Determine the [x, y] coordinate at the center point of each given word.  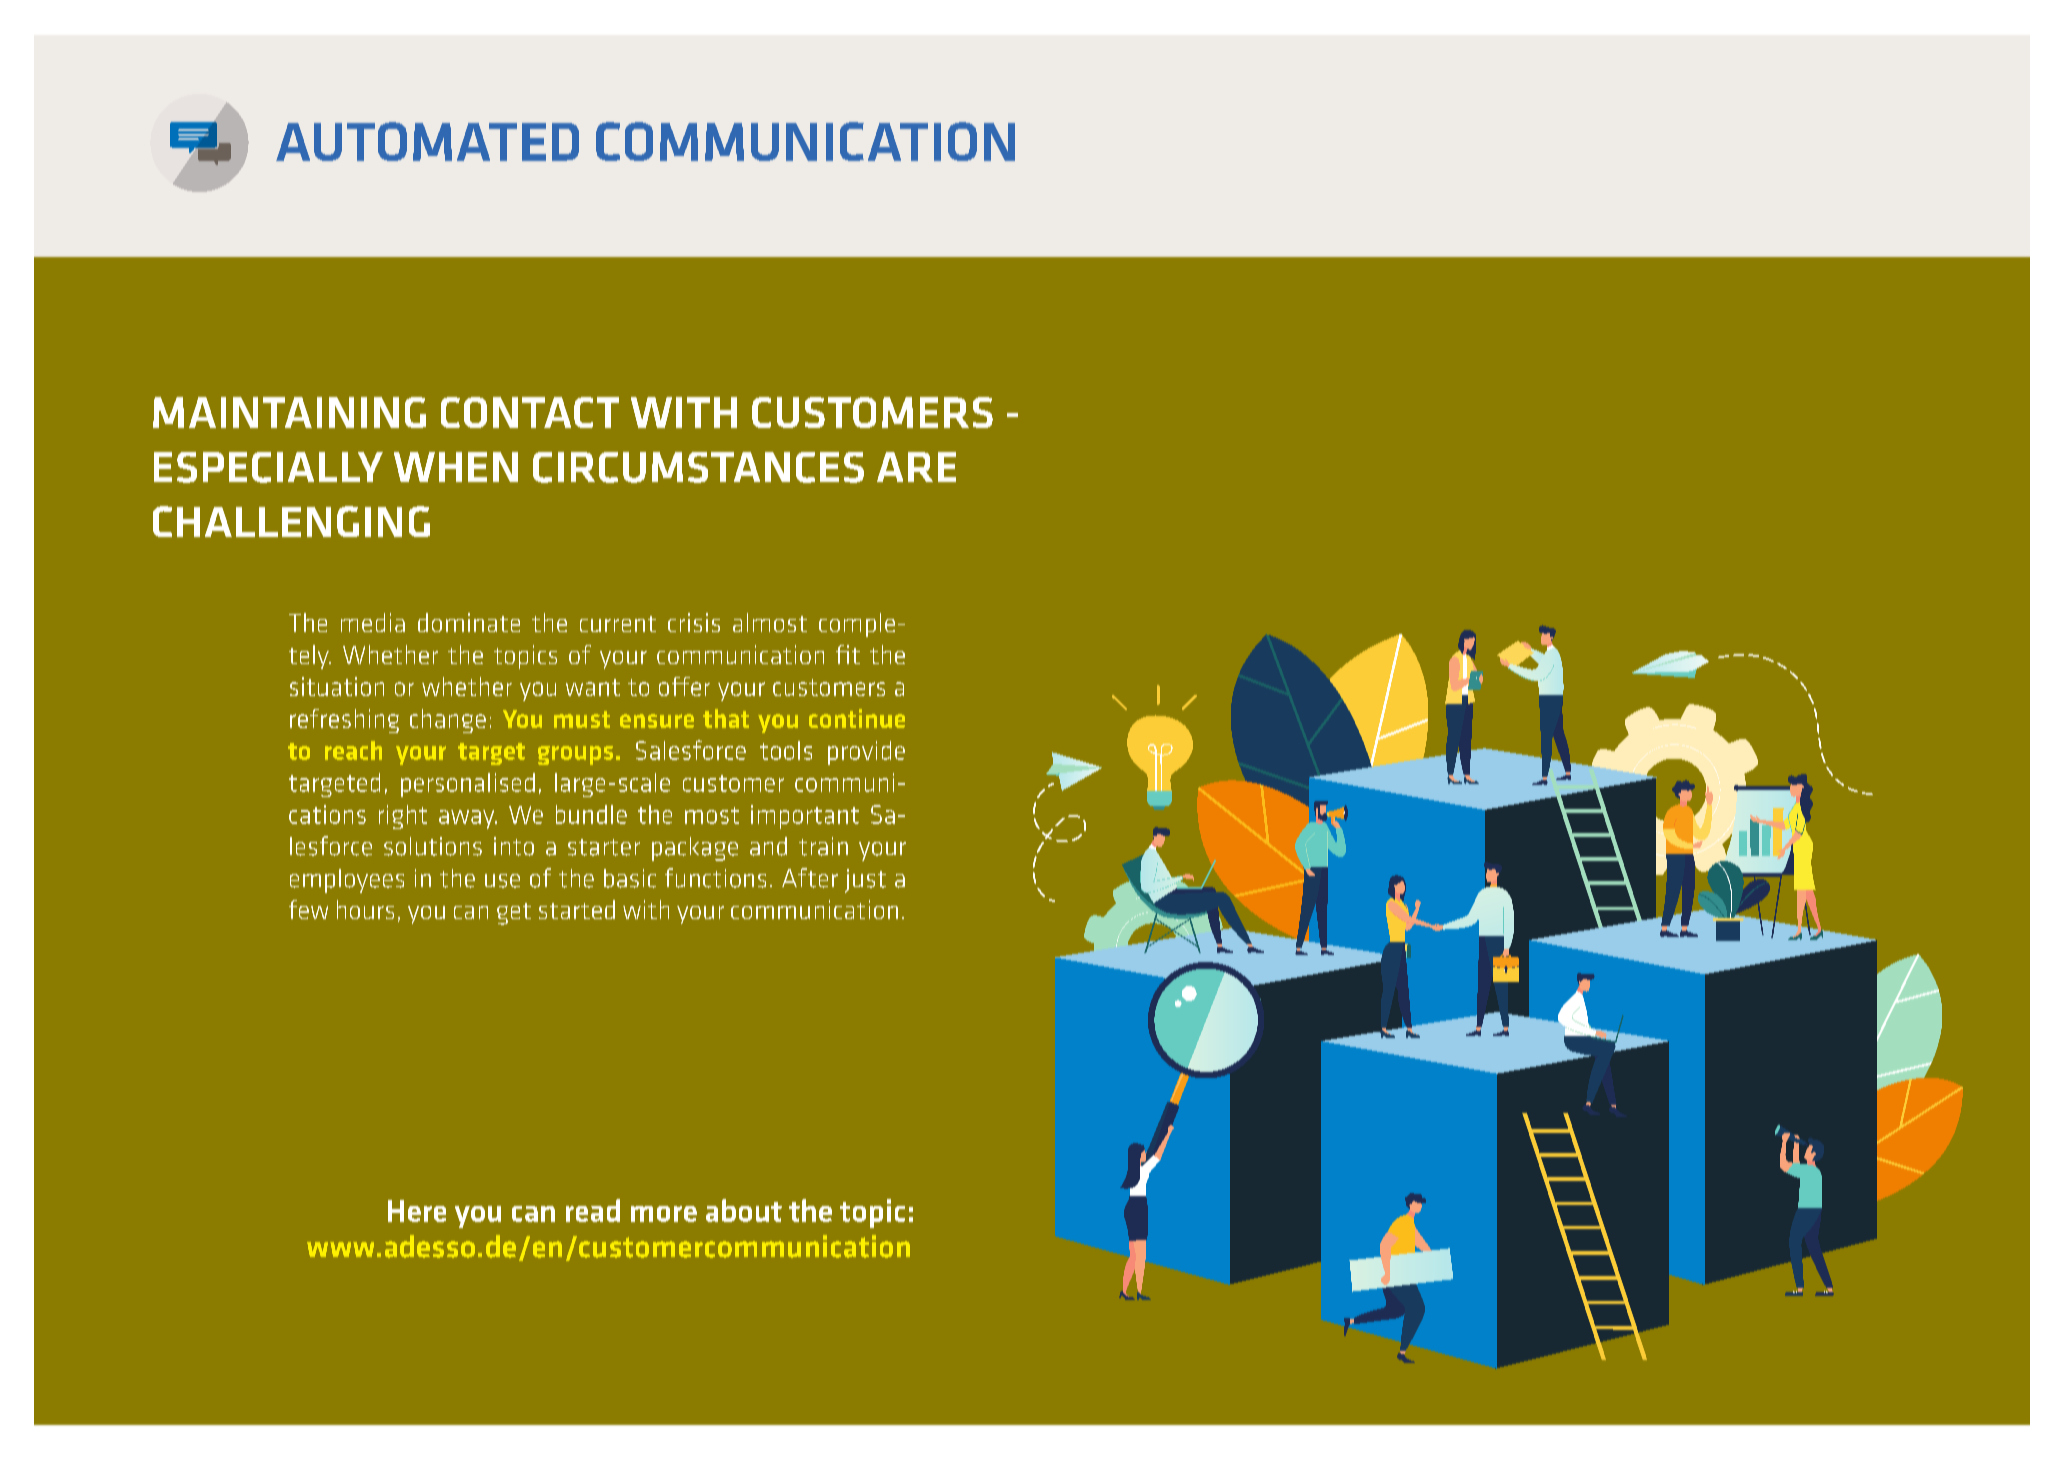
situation [337, 686]
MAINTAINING [289, 412]
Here [417, 1211]
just [865, 881]
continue [857, 718]
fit [848, 654]
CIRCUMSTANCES [698, 467]
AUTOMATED [427, 141]
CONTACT [530, 412]
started [577, 909]
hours [365, 909]
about [744, 1210]
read [593, 1210]
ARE [916, 467]
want [593, 687]
